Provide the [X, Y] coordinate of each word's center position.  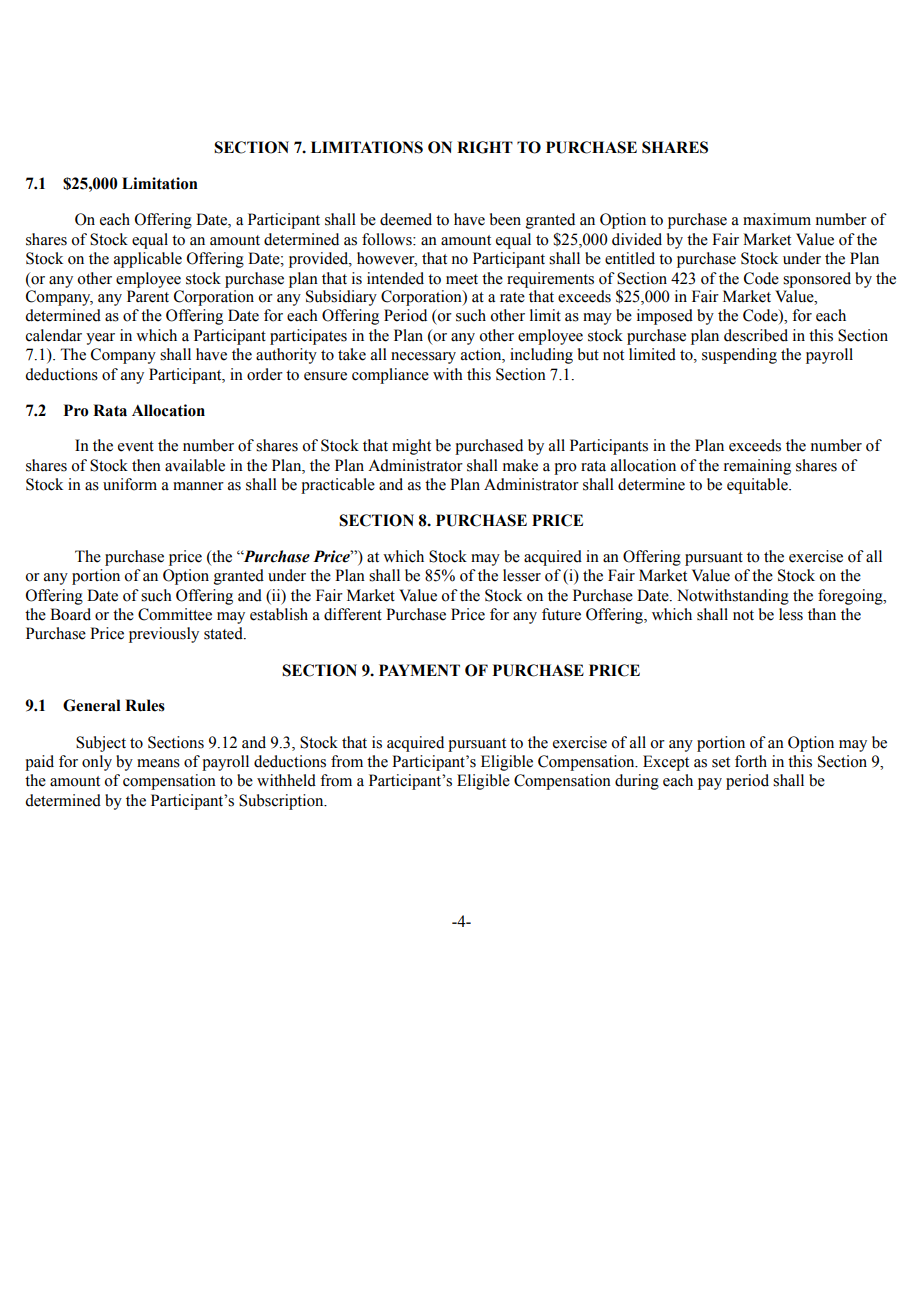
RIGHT [485, 147]
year [100, 339]
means [158, 763]
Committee [175, 614]
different [353, 614]
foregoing [851, 597]
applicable [148, 260]
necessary [423, 358]
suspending [739, 356]
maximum [777, 219]
